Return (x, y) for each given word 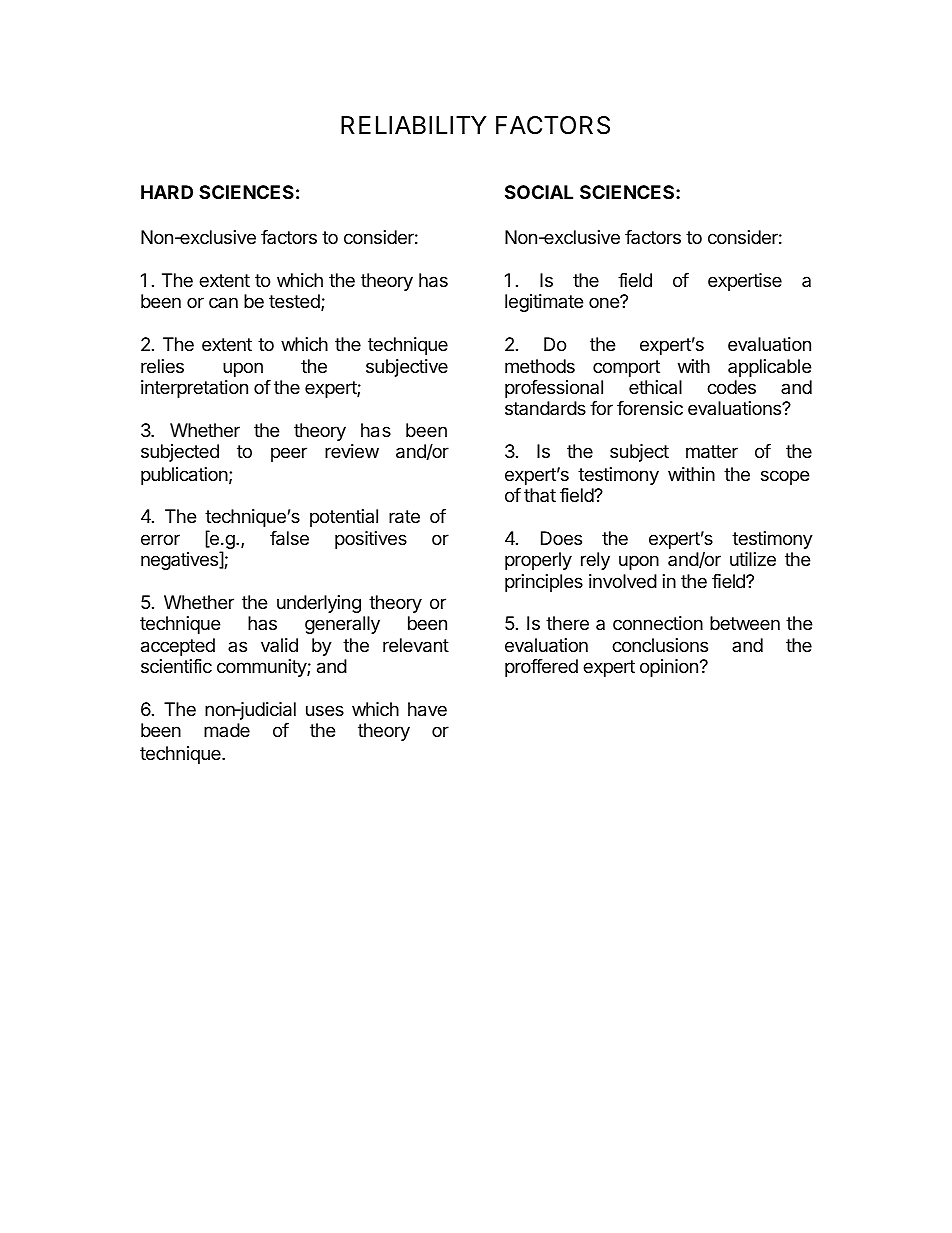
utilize (753, 559)
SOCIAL (539, 192)
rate (404, 517)
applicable (769, 368)
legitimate (544, 303)
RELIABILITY (414, 125)
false (289, 538)
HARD (167, 192)
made (227, 730)
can (223, 302)
